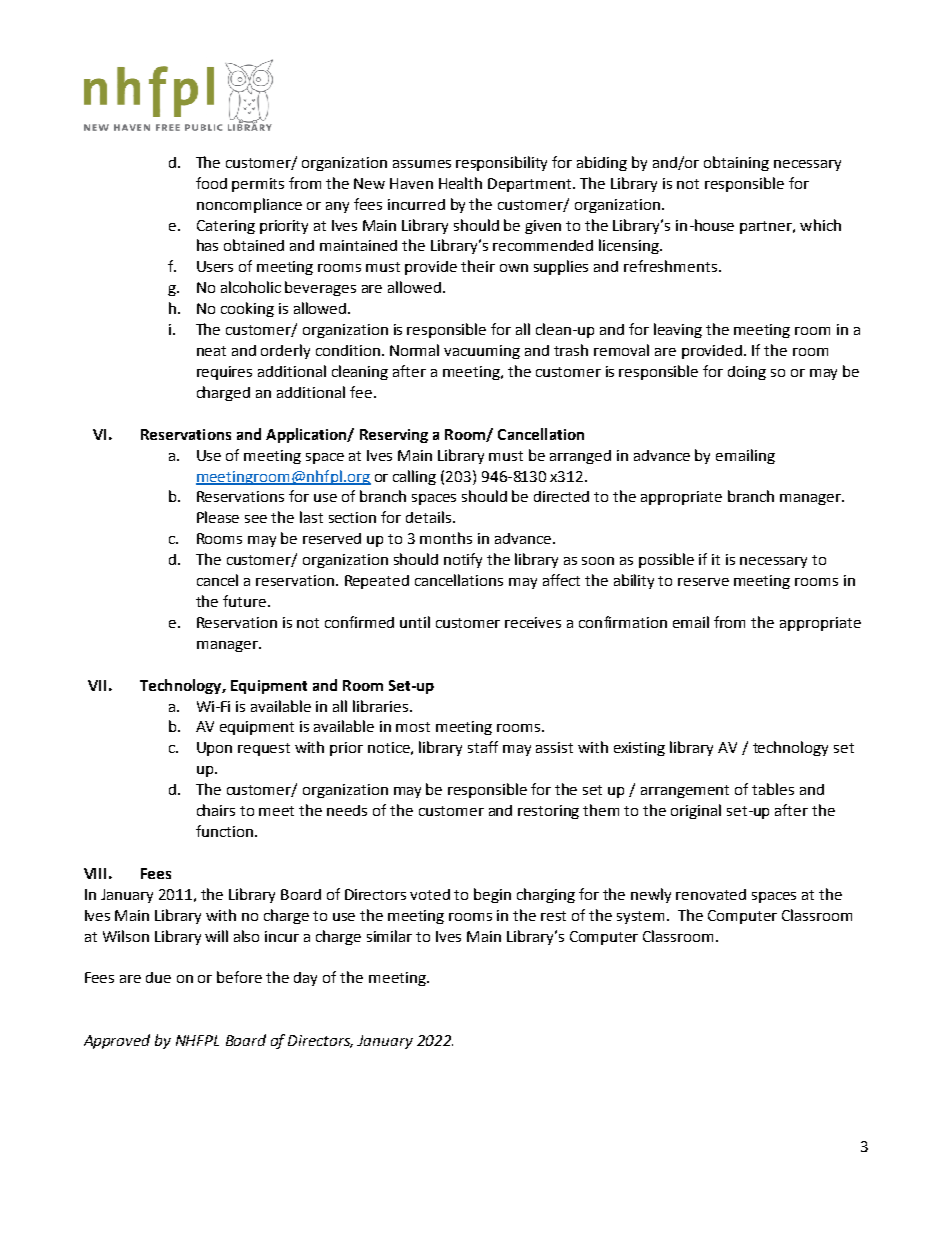 This screenshot has height=1233, width=952. What do you see at coordinates (666, 560) in the screenshot?
I see `possible` at bounding box center [666, 560].
